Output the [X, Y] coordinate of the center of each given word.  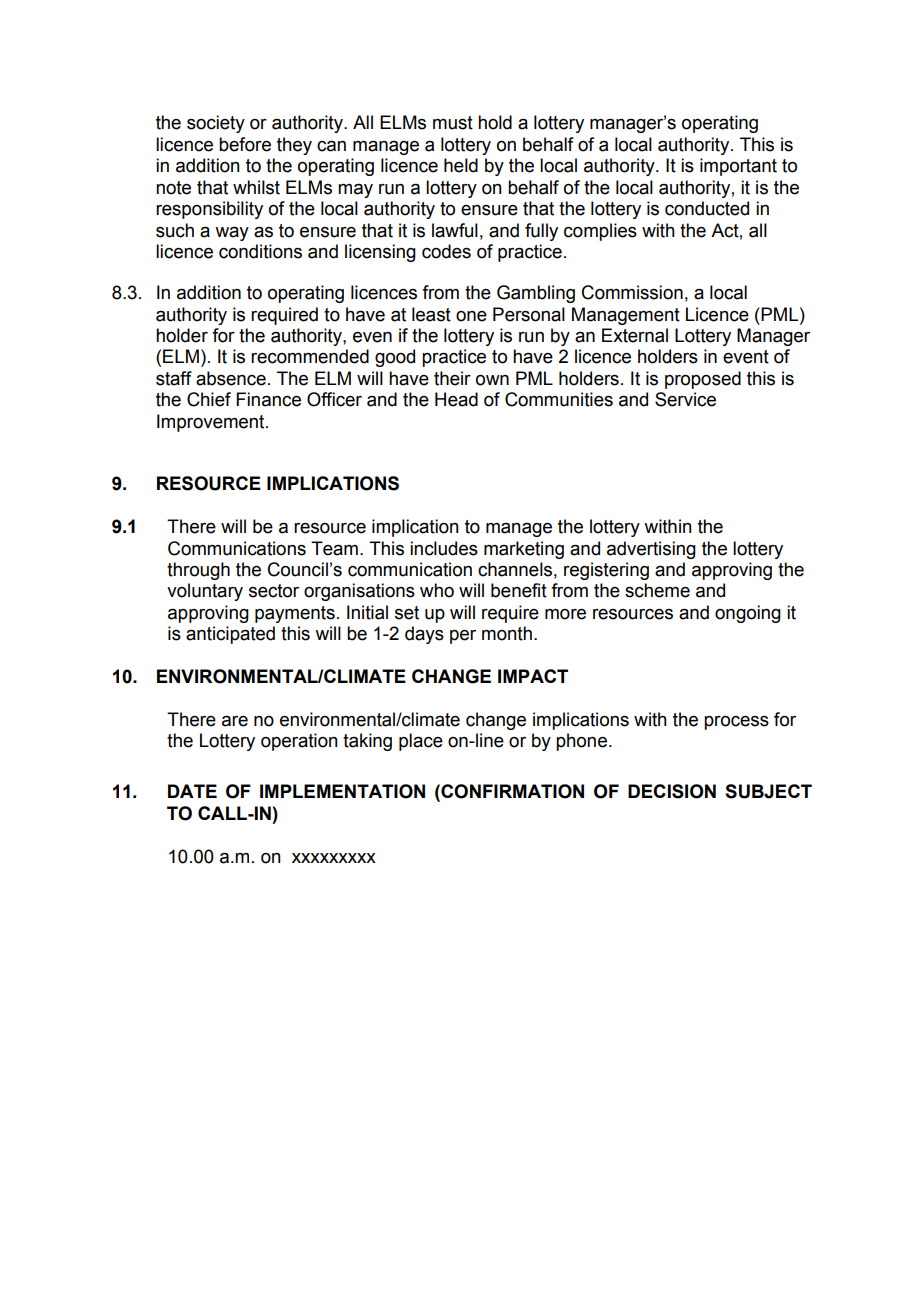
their [452, 378]
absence [231, 378]
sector [274, 591]
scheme [657, 590]
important [738, 167]
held [461, 165]
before [245, 144]
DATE [192, 791]
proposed [703, 380]
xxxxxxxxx [334, 858]
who [437, 590]
